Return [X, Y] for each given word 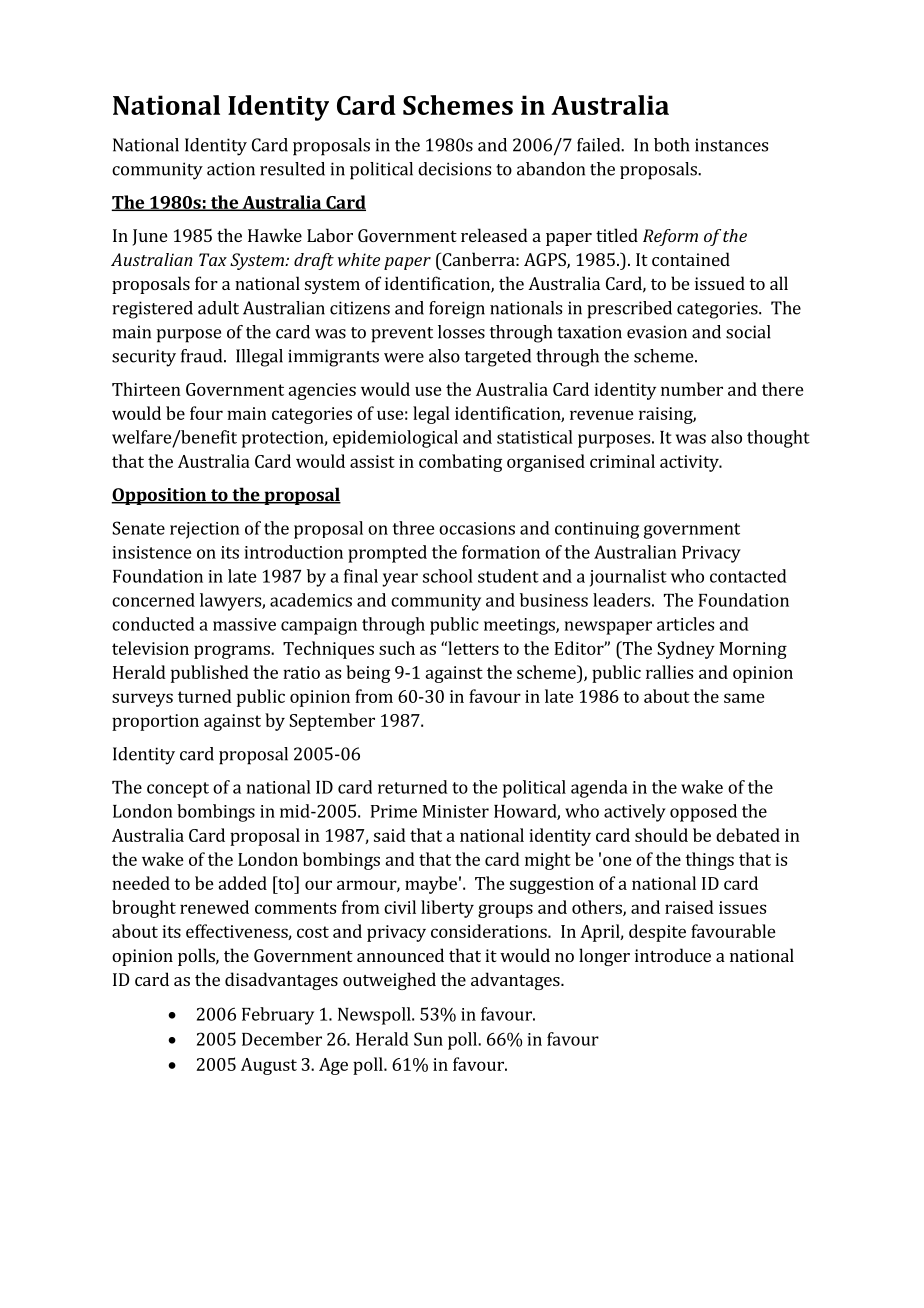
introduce [673, 955]
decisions [454, 169]
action [231, 169]
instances [731, 145]
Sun [428, 1039]
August [269, 1066]
